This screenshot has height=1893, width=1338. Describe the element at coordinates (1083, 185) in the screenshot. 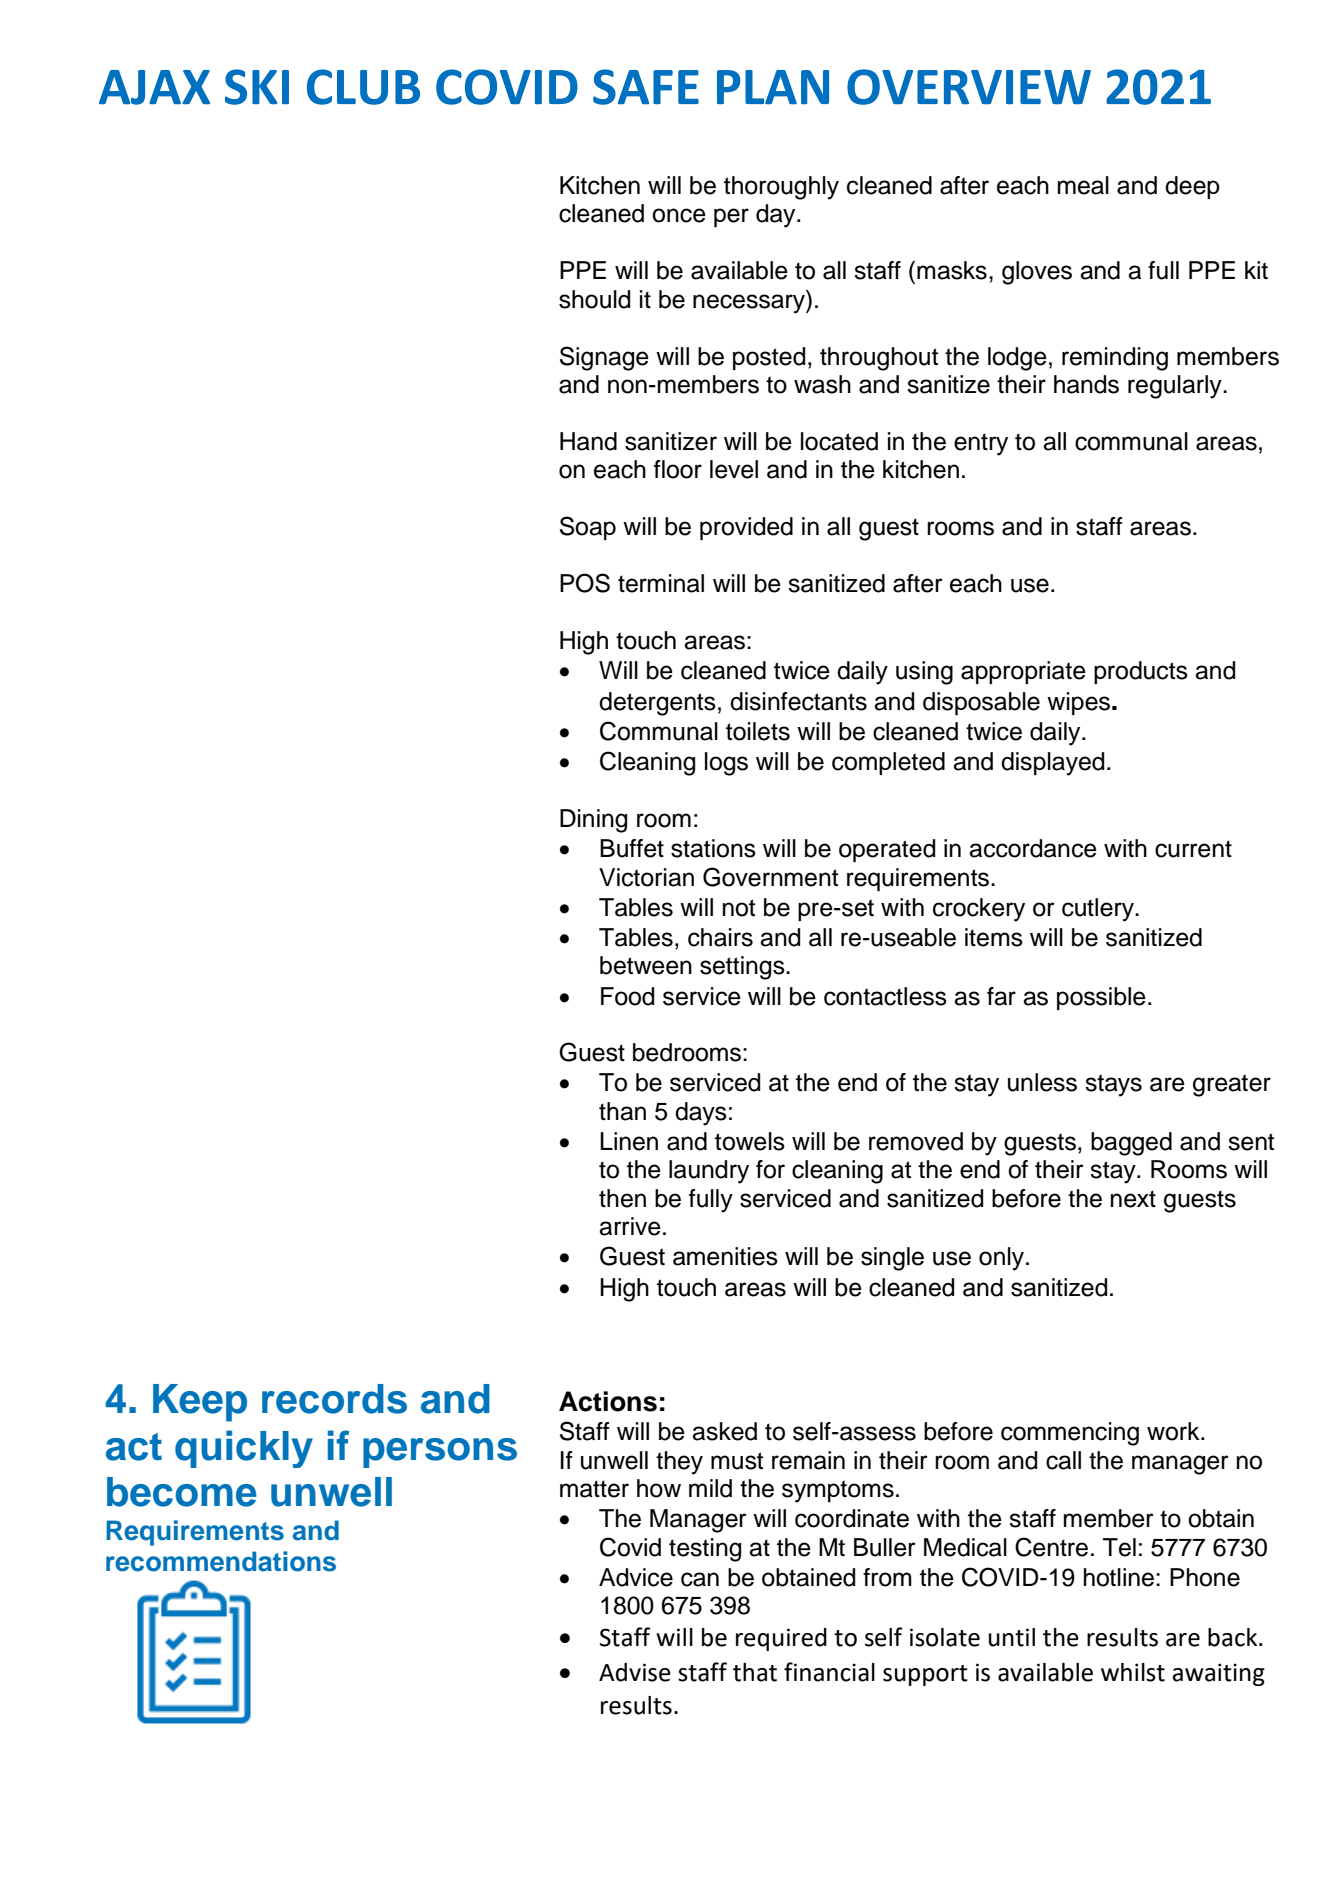

I see `meal` at that location.
